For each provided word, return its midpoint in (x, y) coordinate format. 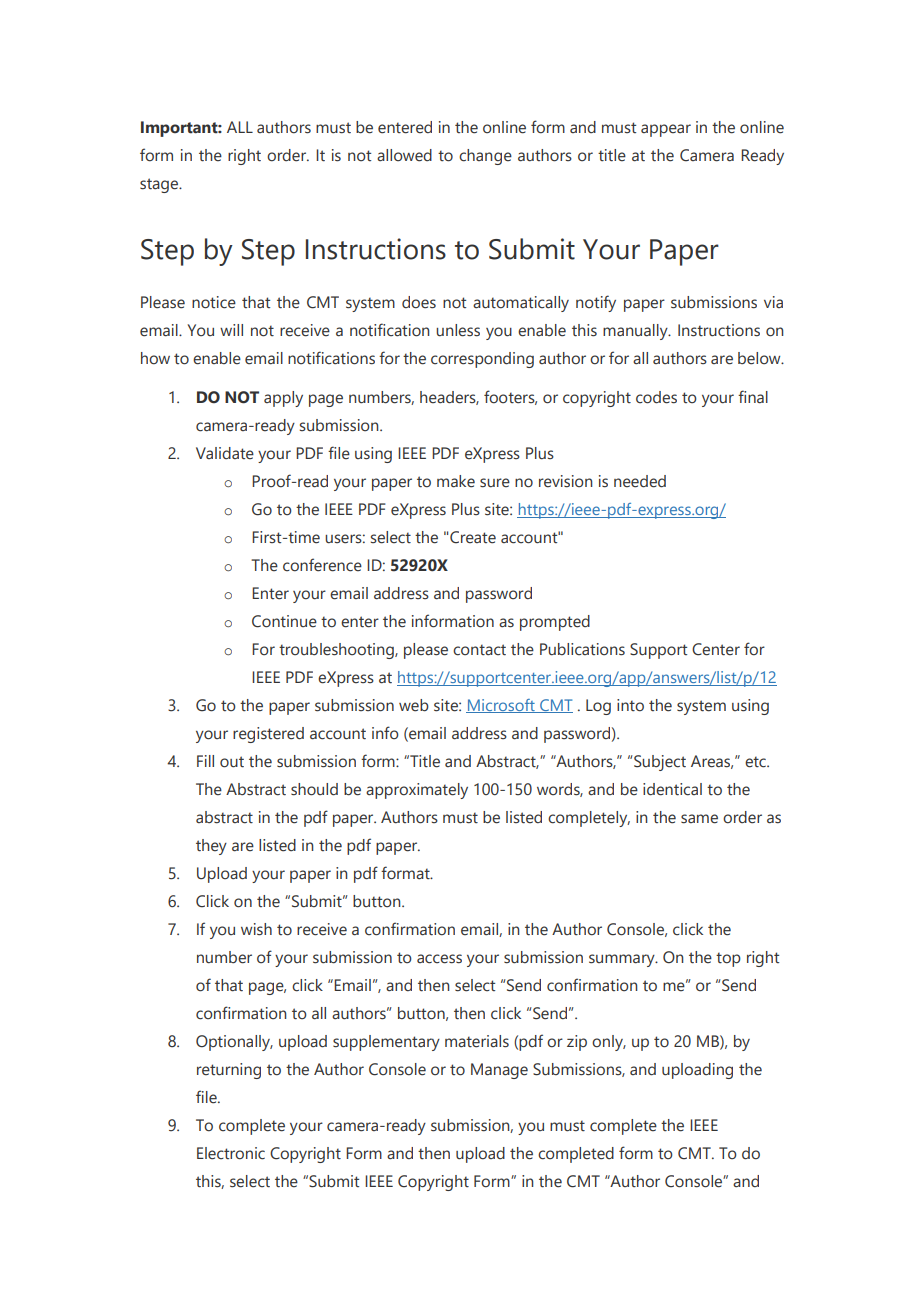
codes (656, 397)
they (211, 847)
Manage (499, 1071)
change (485, 157)
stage (160, 185)
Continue (284, 621)
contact (479, 650)
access (439, 959)
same (699, 819)
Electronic (231, 1153)
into (630, 705)
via (773, 302)
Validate (225, 453)
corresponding (482, 360)
